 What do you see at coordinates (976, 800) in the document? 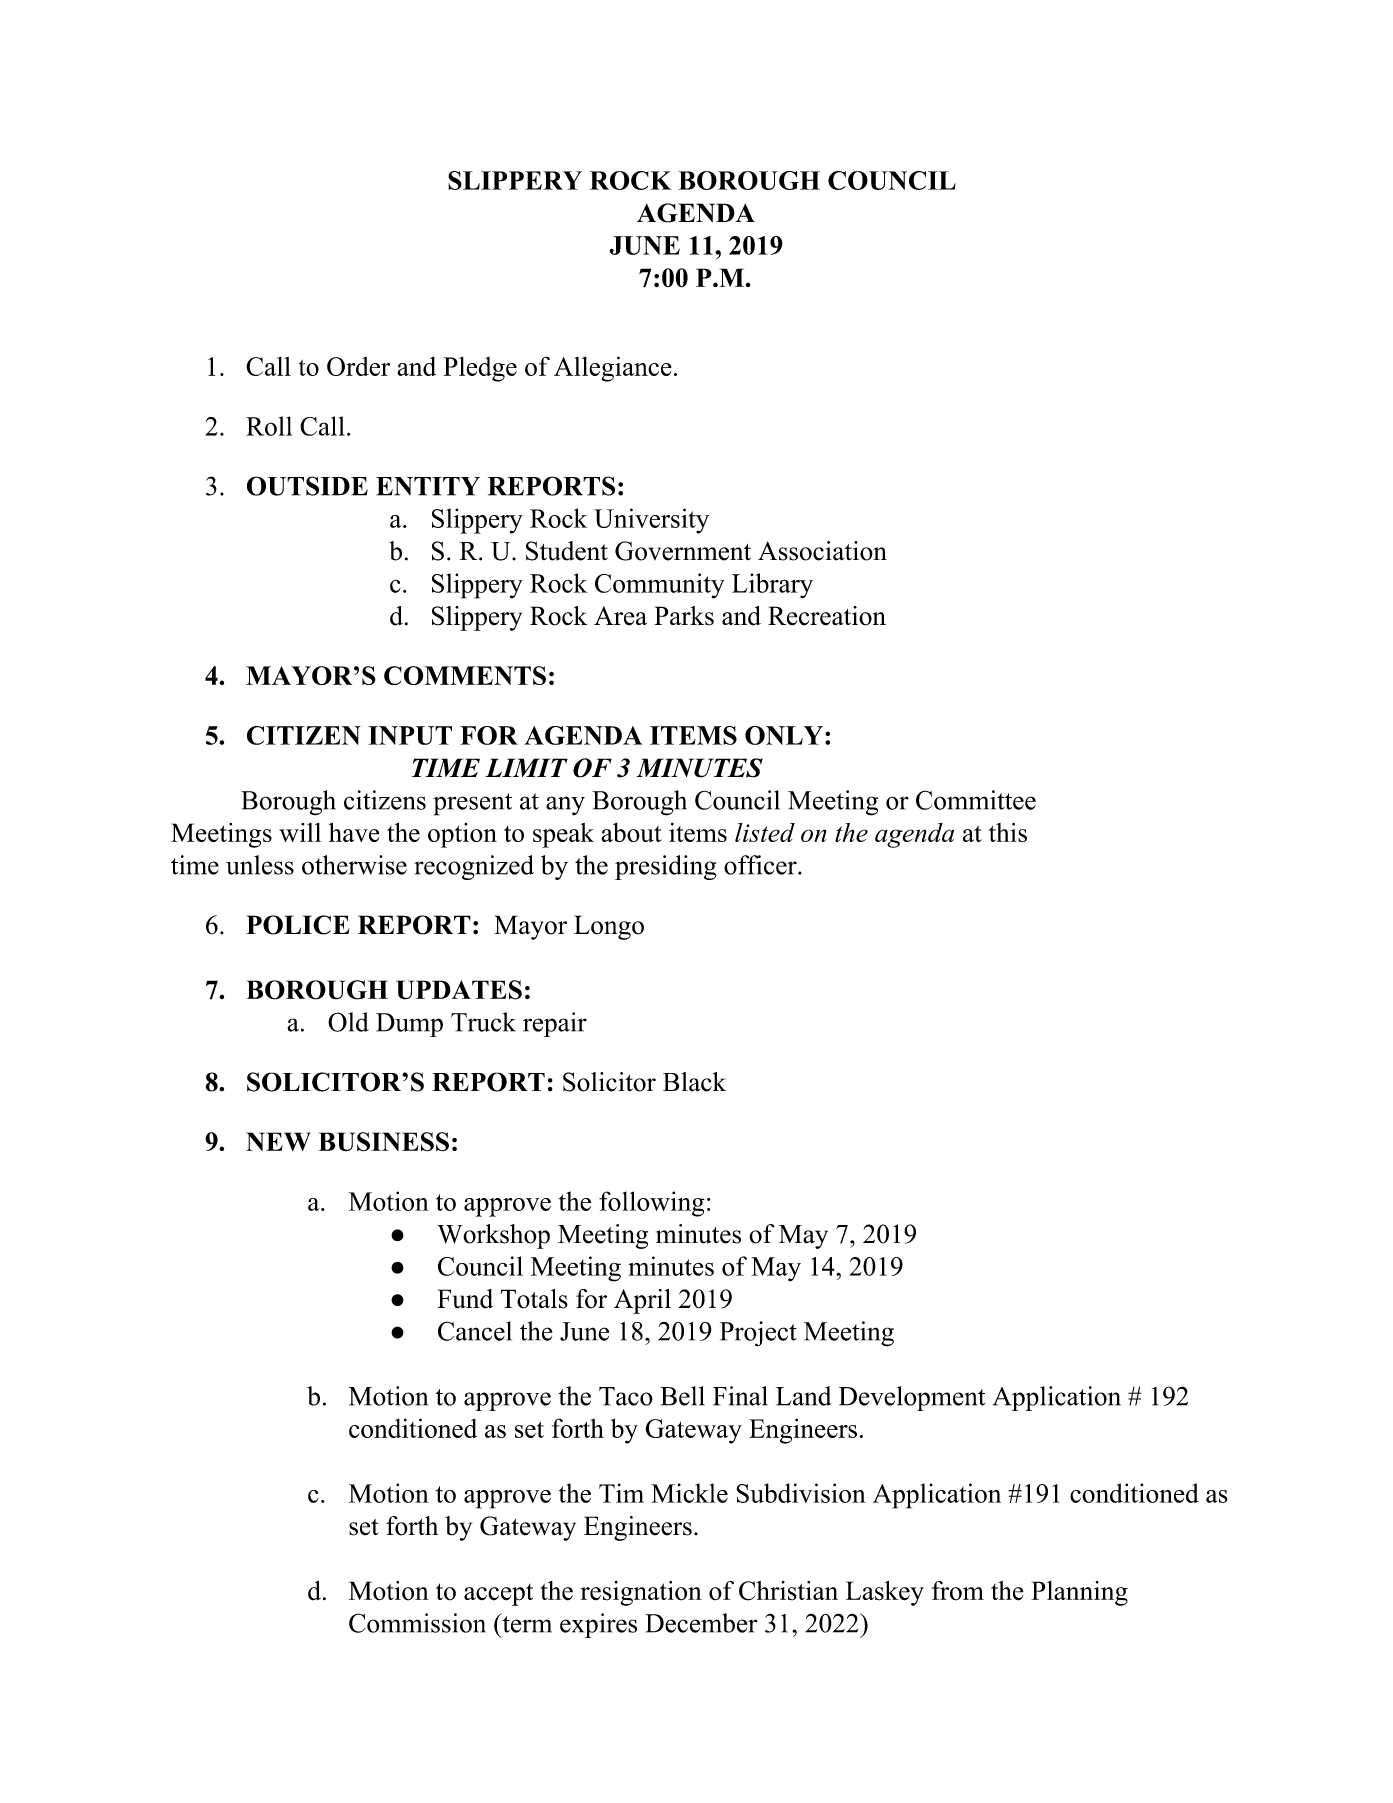
I see `Committee` at bounding box center [976, 800].
